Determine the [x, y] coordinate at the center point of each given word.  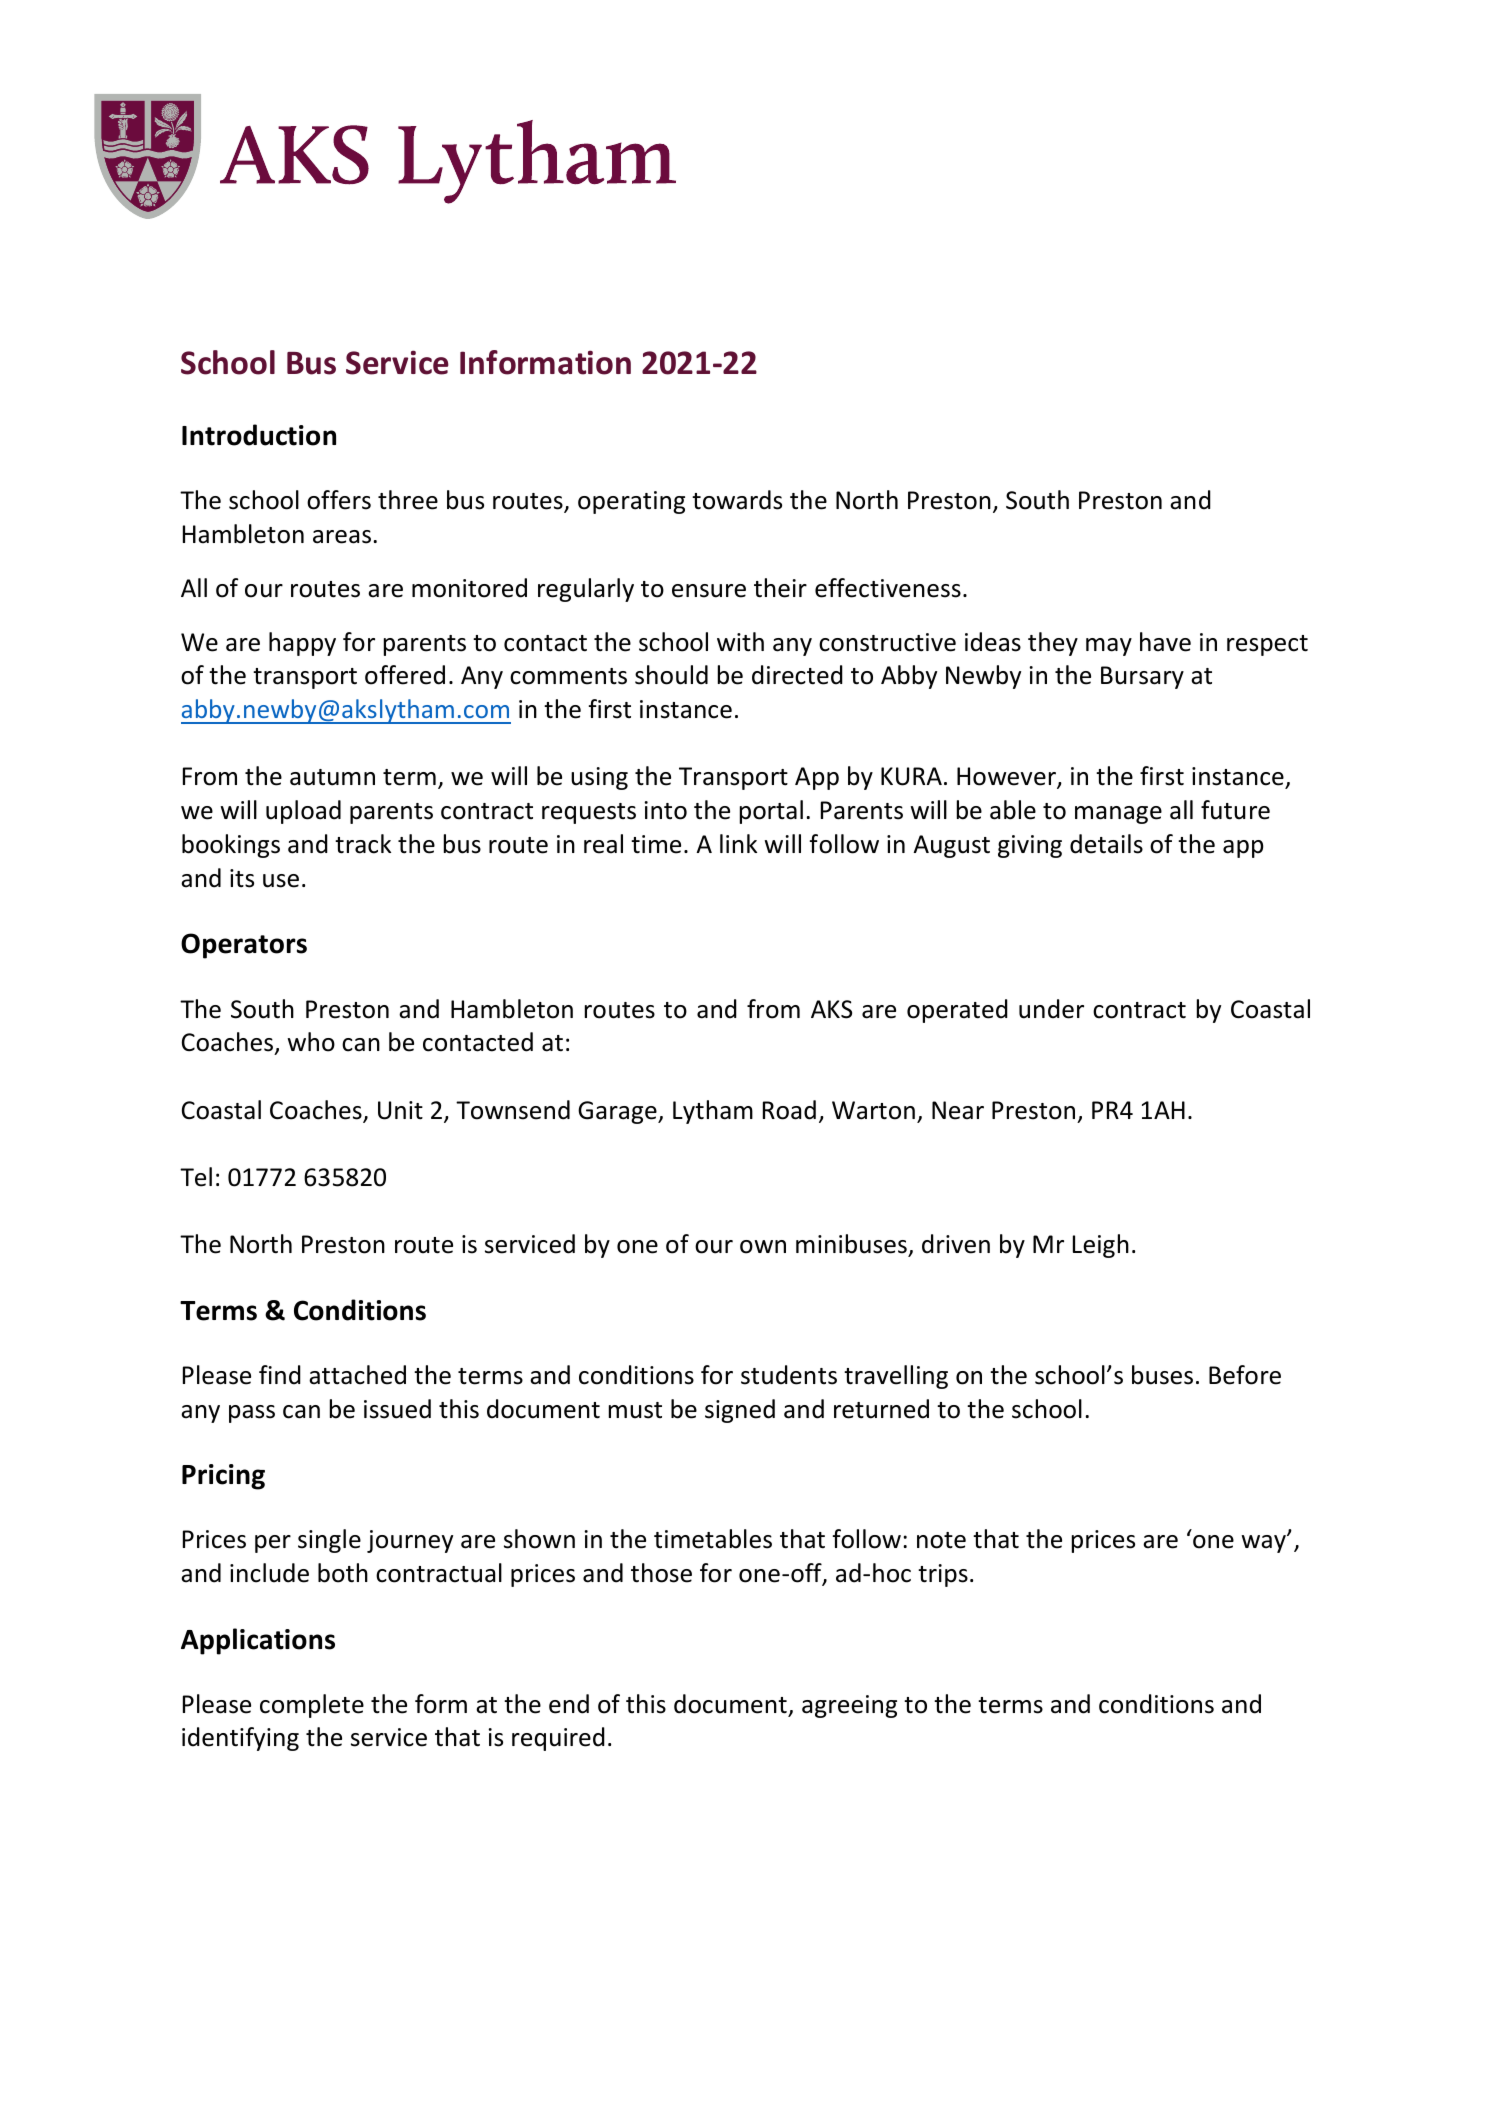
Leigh [1101, 1246]
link [738, 843]
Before [1245, 1375]
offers [339, 500]
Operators [244, 946]
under [1051, 1009]
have [1165, 642]
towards [737, 500]
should [671, 675]
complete [312, 1706]
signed [740, 1411]
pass [252, 1414]
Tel [196, 1177]
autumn [332, 777]
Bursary [1142, 677]
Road [789, 1110]
